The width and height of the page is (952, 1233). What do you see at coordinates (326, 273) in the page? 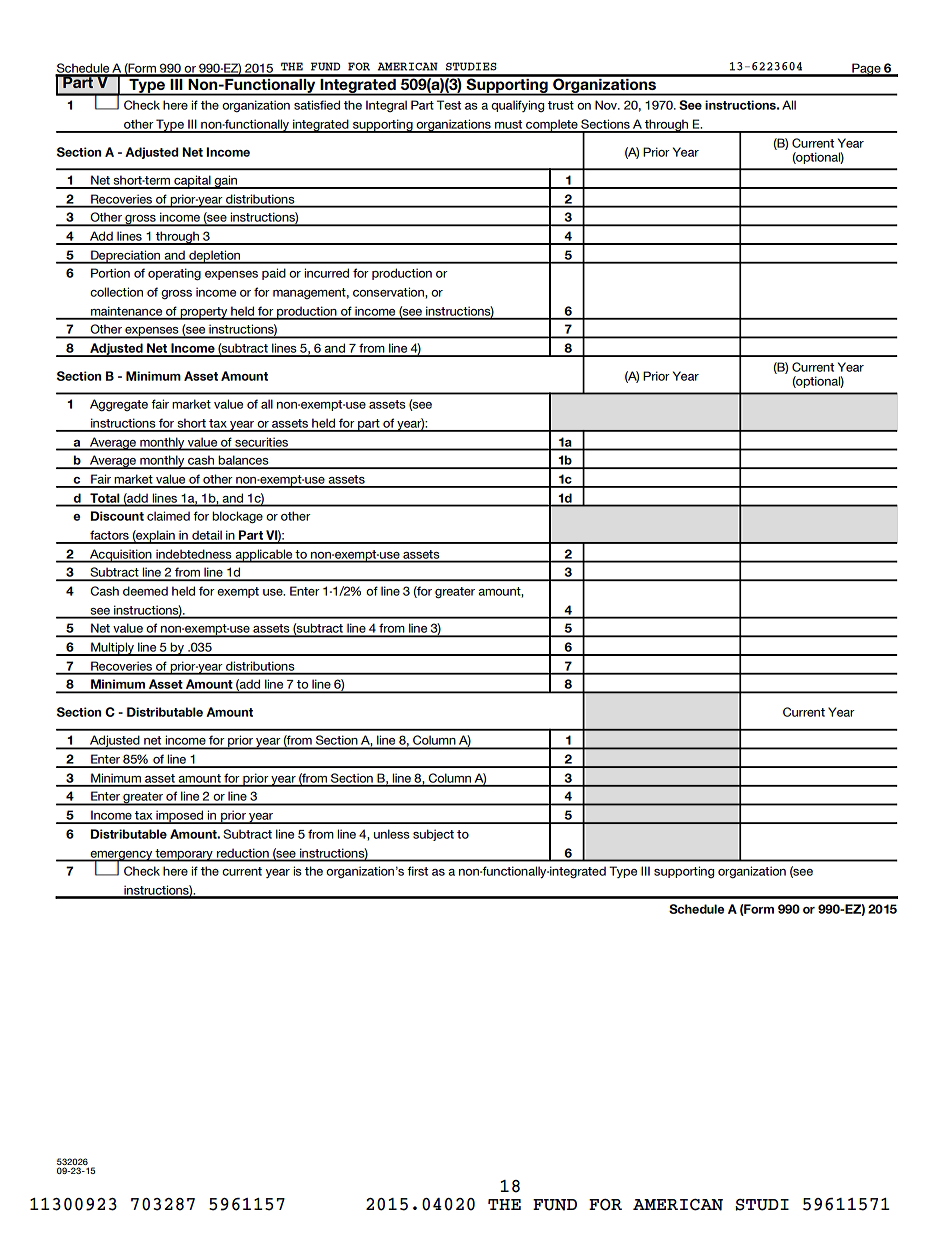
I see `incurred` at bounding box center [326, 273].
